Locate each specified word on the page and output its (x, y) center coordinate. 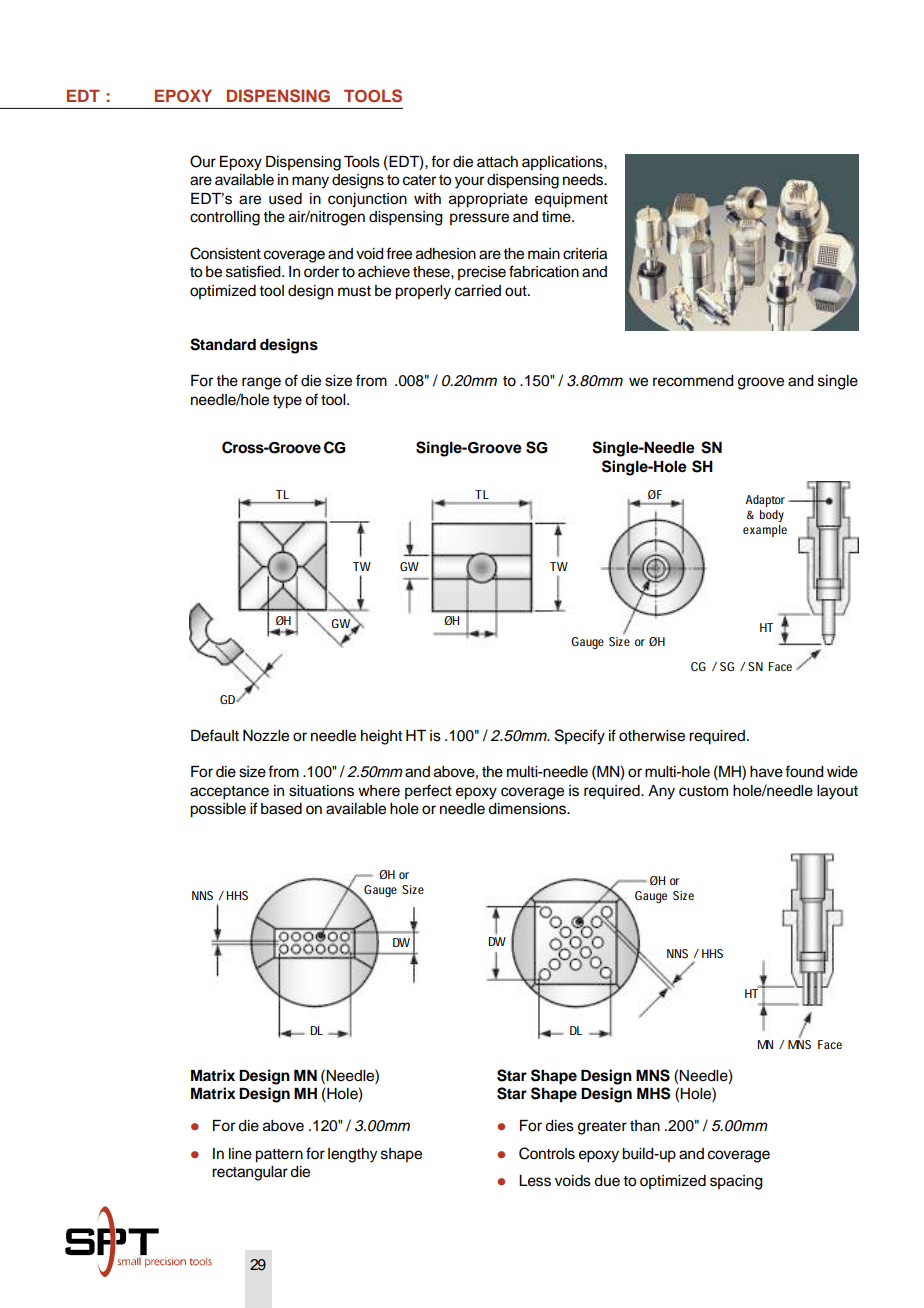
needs (584, 180)
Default (215, 735)
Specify (580, 737)
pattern (279, 1156)
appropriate (488, 200)
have (766, 772)
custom (703, 791)
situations (321, 791)
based (281, 809)
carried (478, 291)
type (287, 402)
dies (559, 1126)
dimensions (528, 809)
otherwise (652, 736)
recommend (693, 381)
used (285, 199)
